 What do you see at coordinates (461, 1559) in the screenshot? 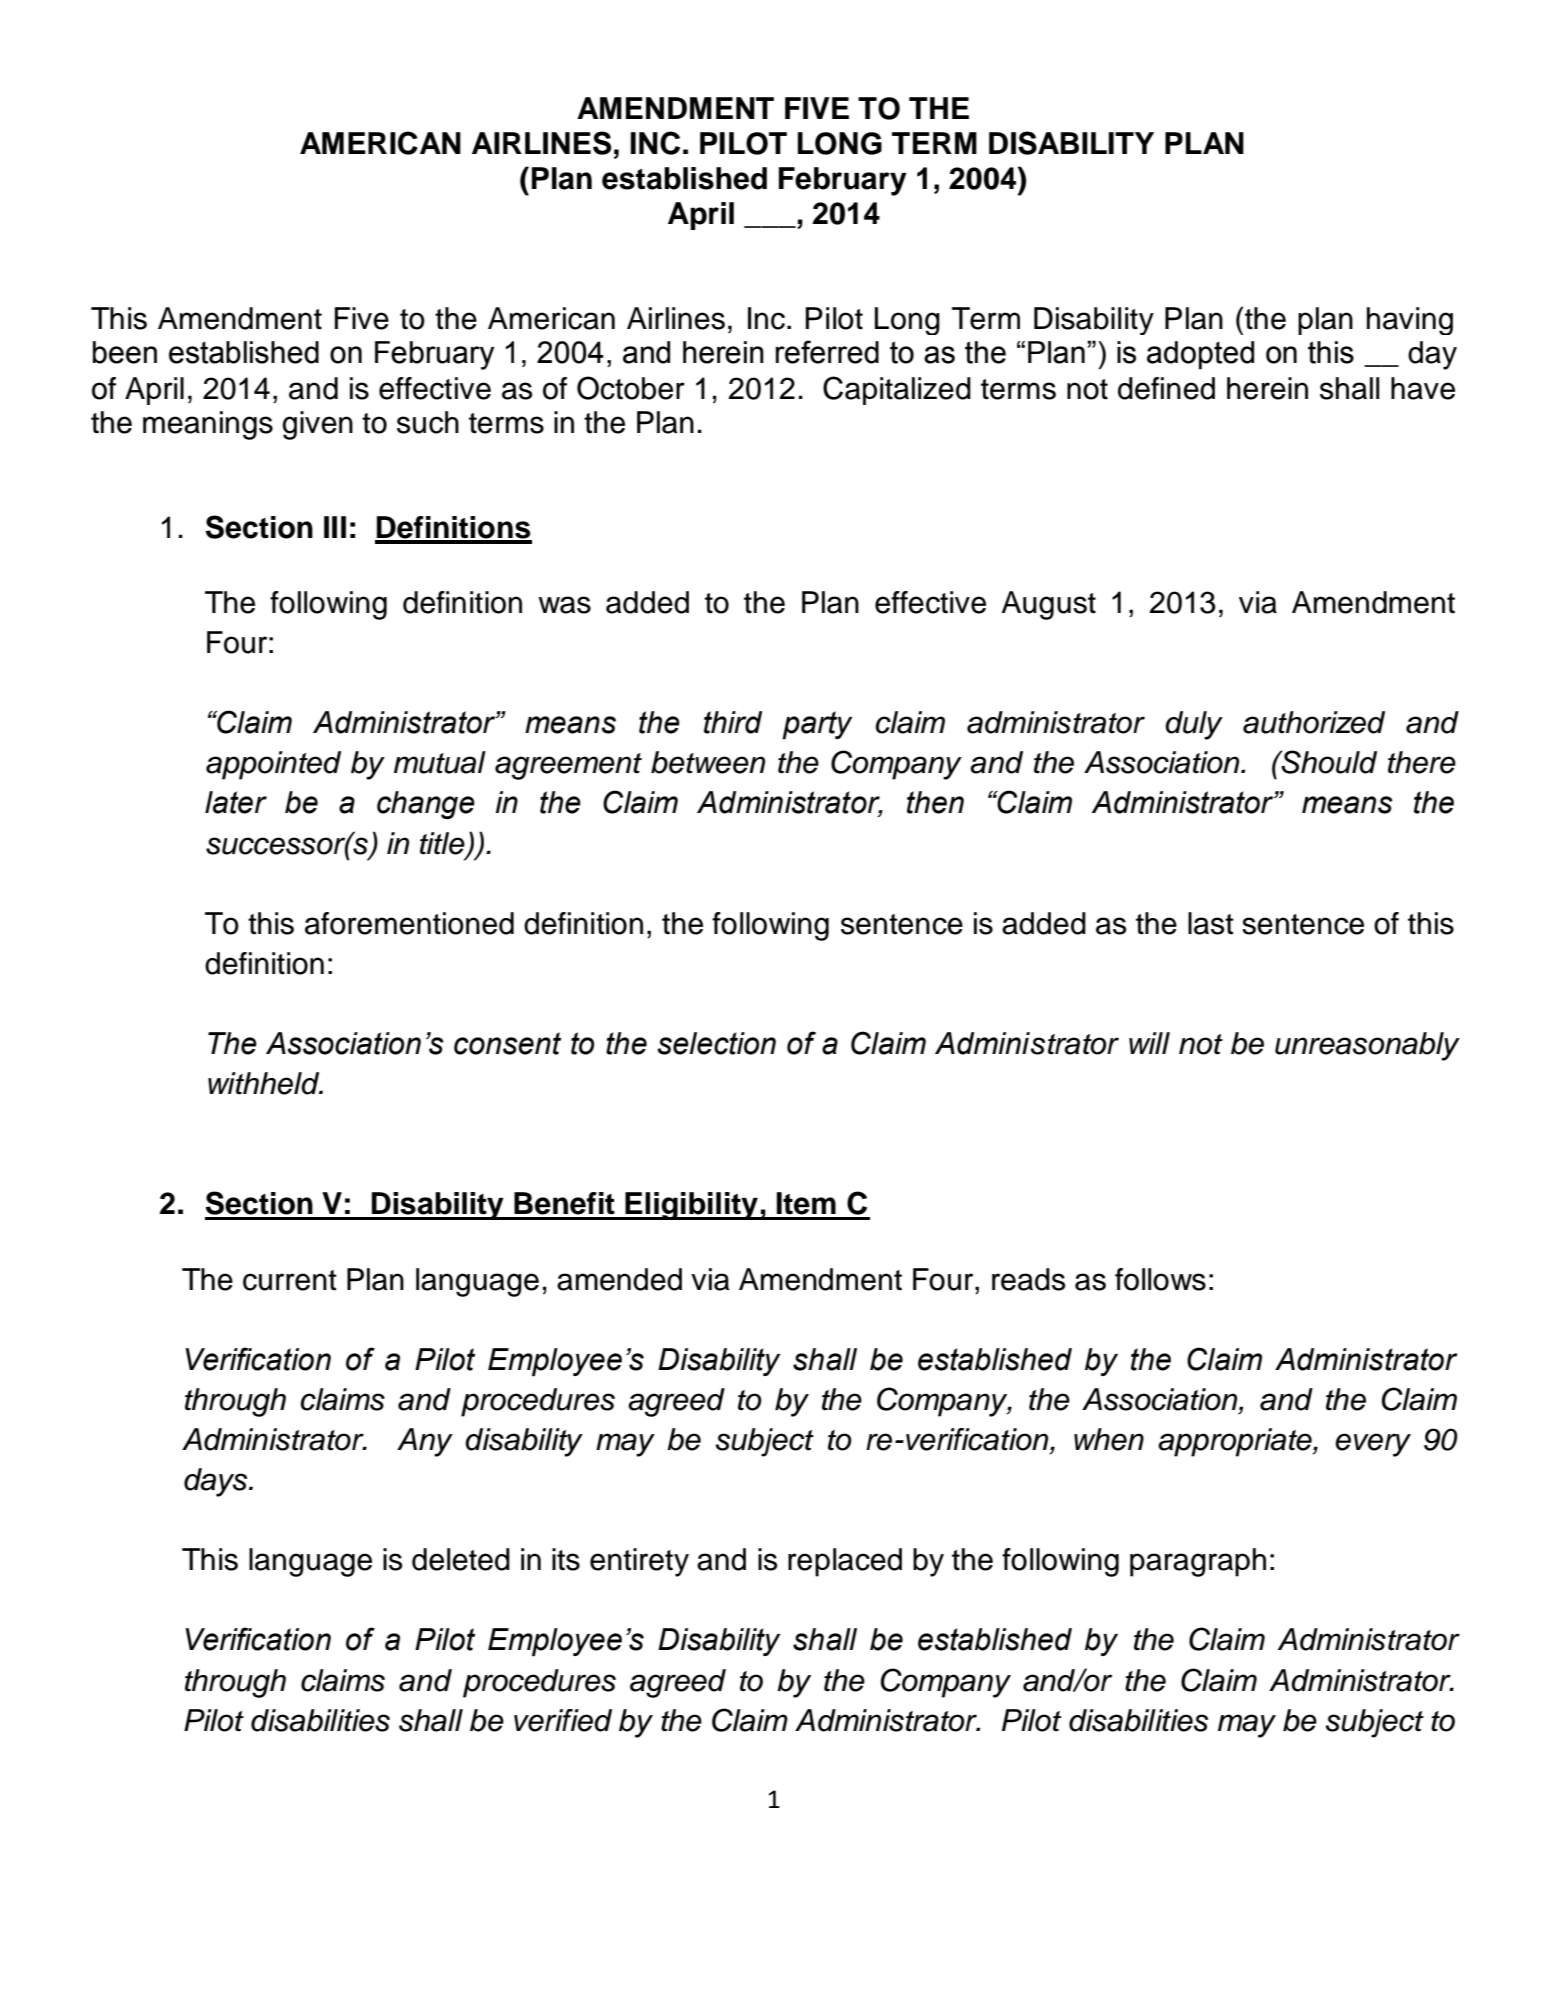
I see `deleted` at bounding box center [461, 1559].
